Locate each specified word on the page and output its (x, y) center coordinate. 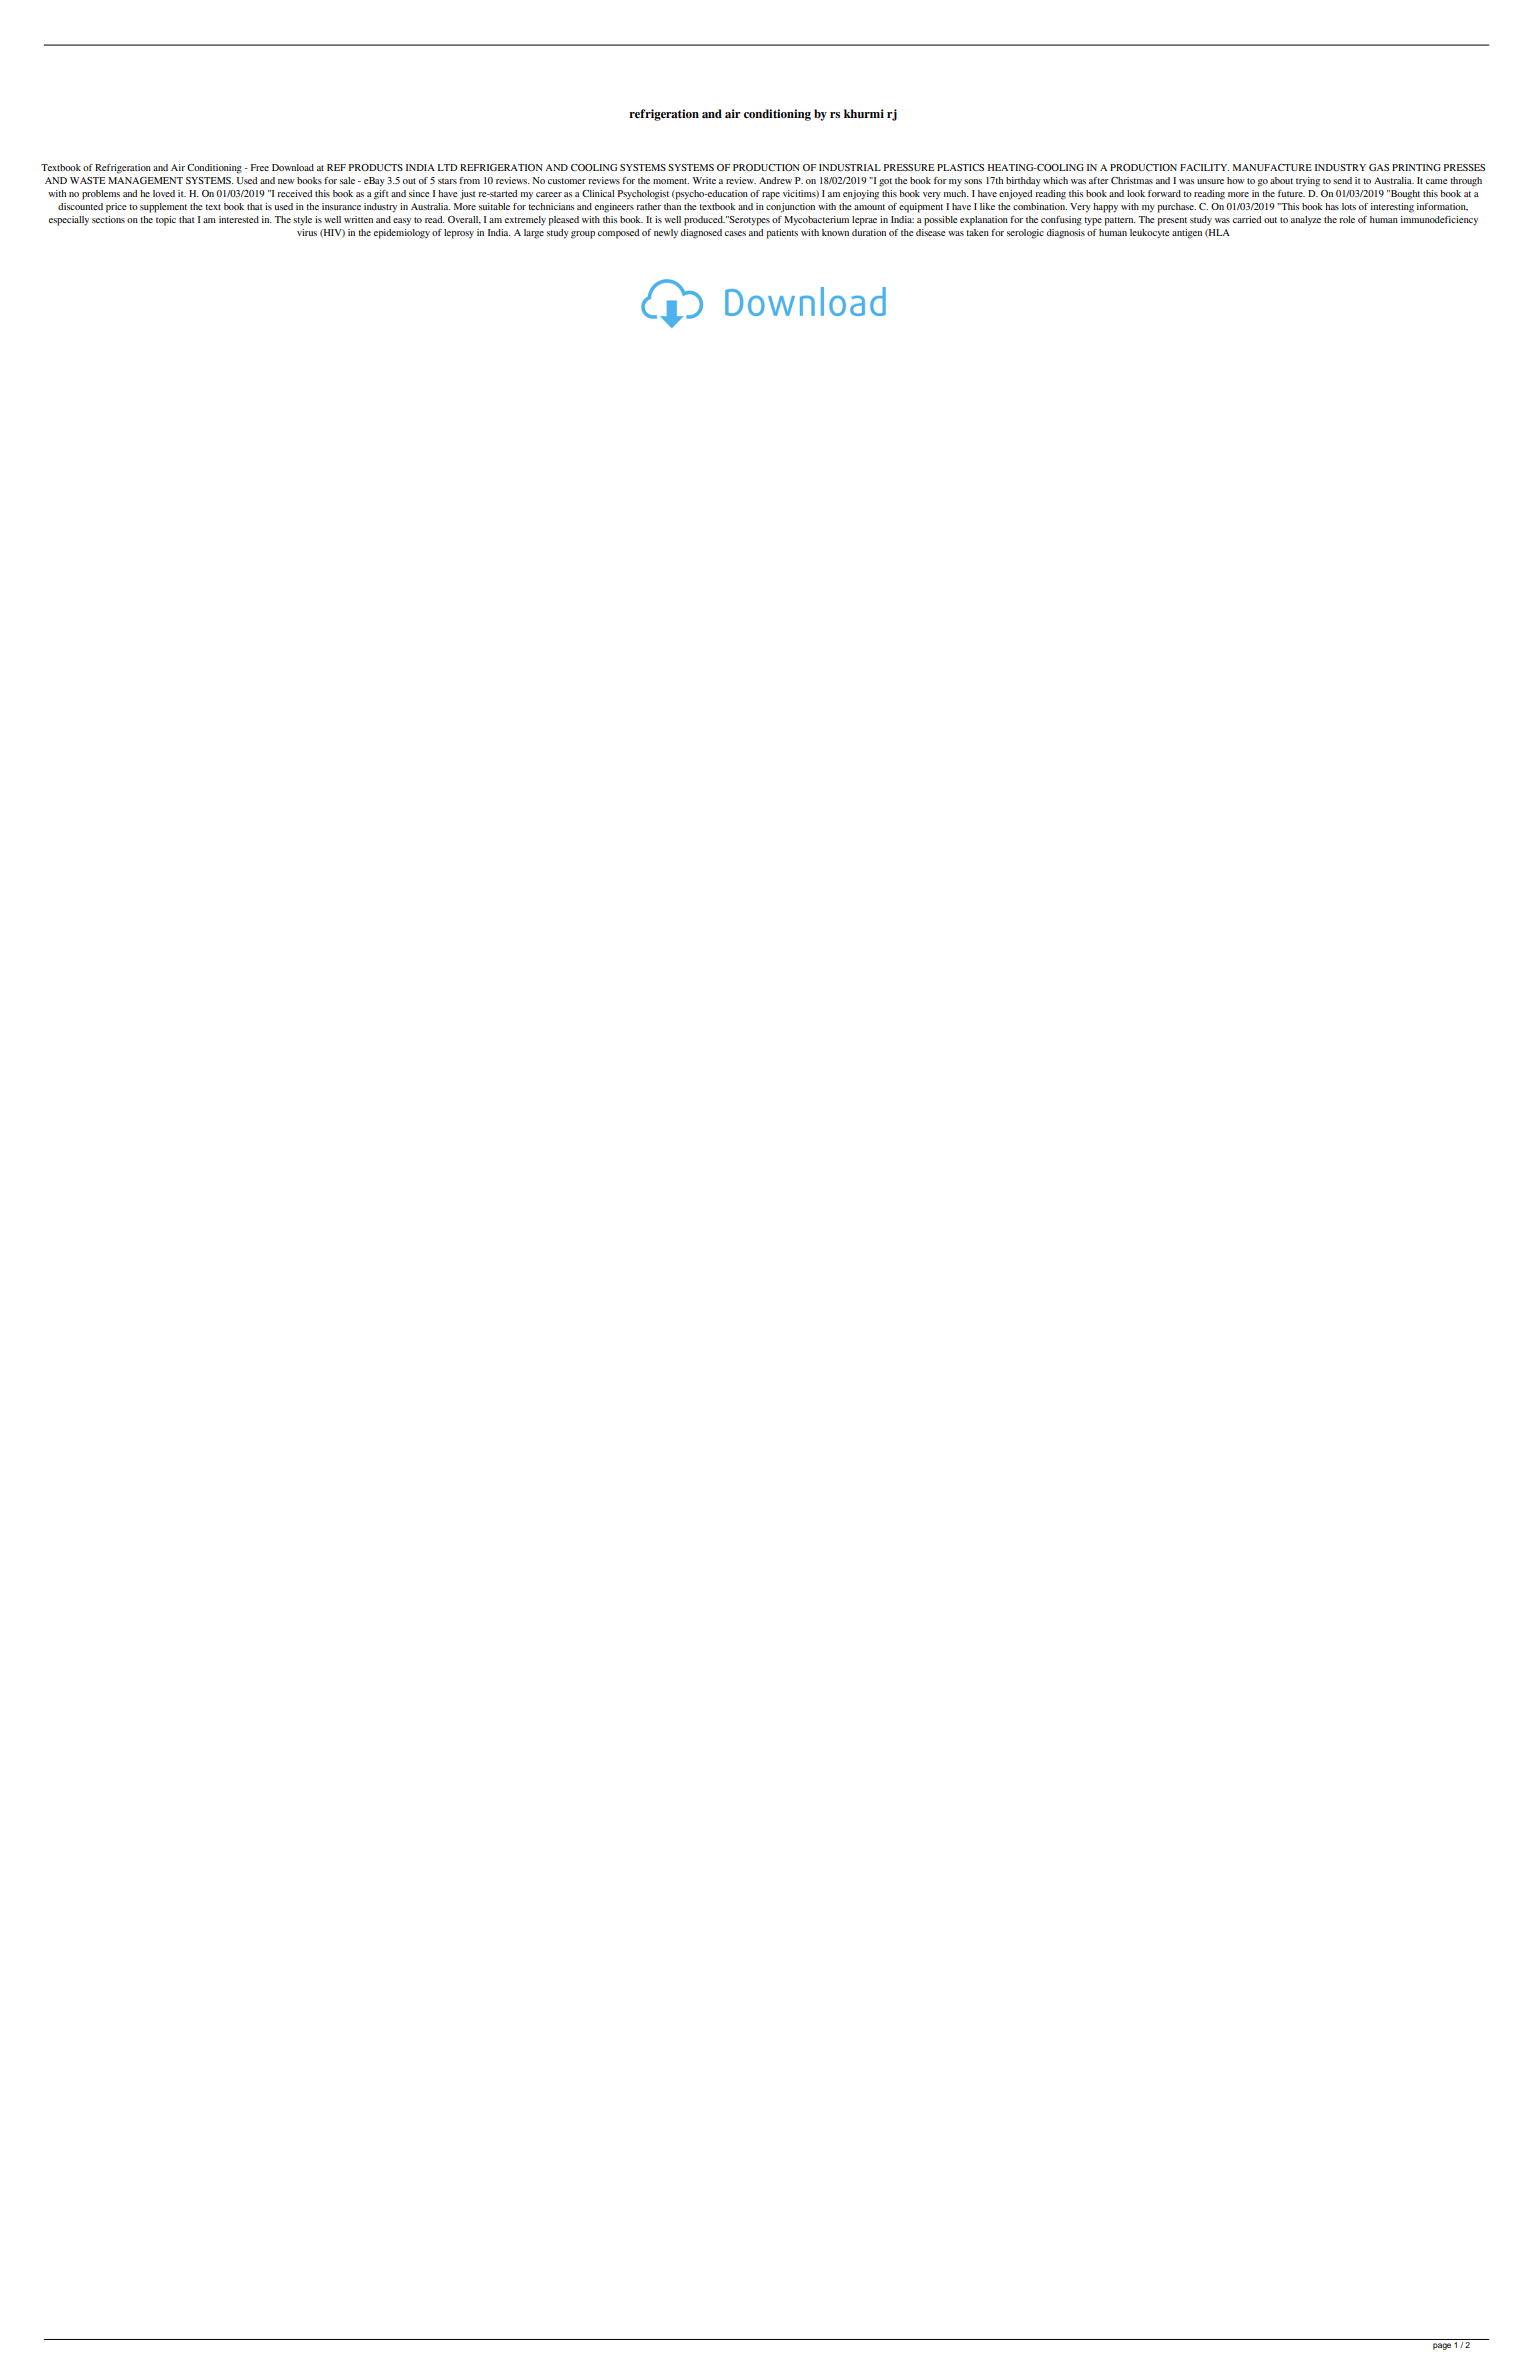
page (1442, 2346)
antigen (1187, 234)
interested (239, 219)
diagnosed (701, 234)
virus (307, 232)
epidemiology (402, 234)
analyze (1306, 221)
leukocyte (1150, 234)
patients (782, 234)
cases (735, 233)
